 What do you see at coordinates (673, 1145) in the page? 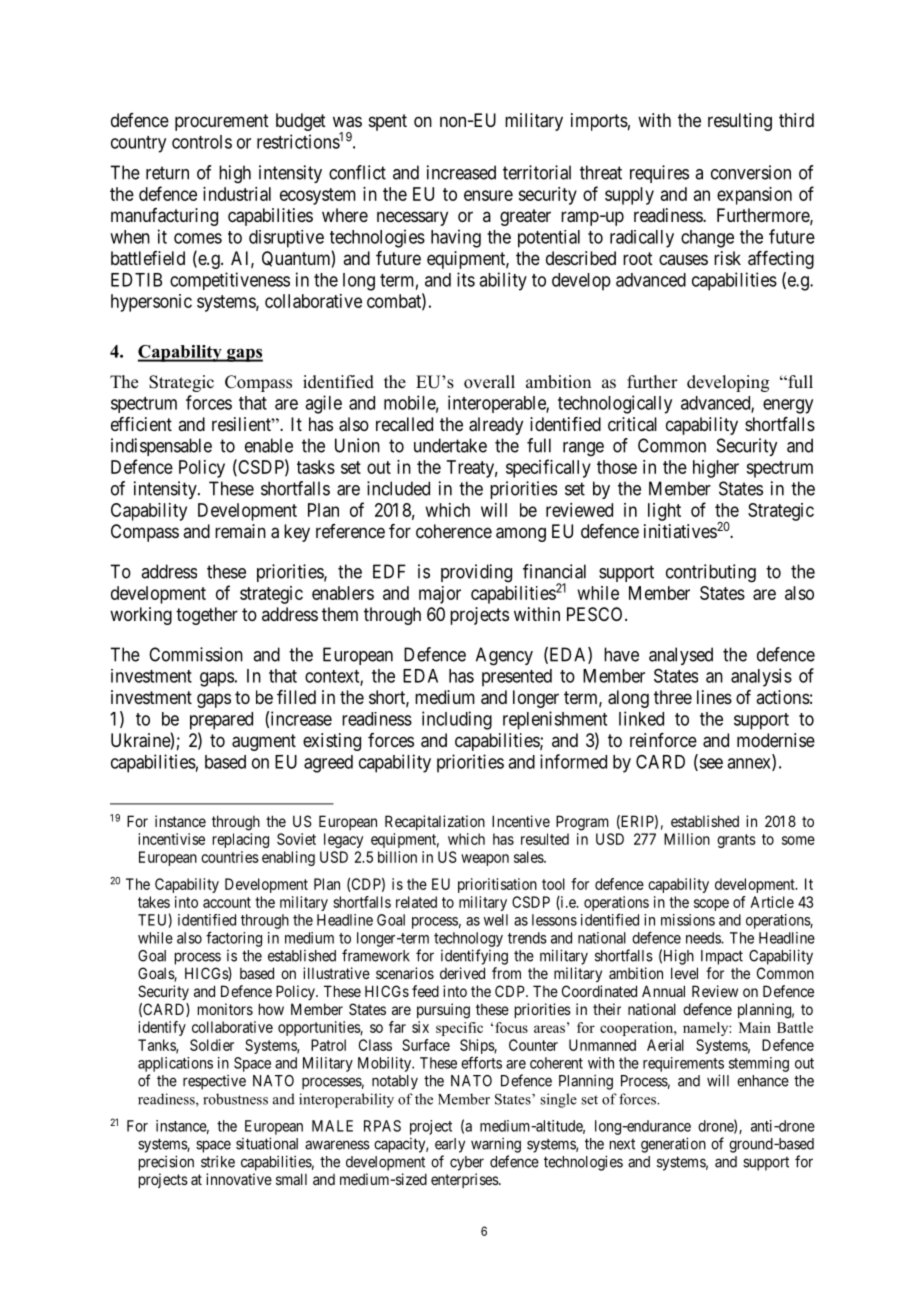
I see `generation` at bounding box center [673, 1145].
